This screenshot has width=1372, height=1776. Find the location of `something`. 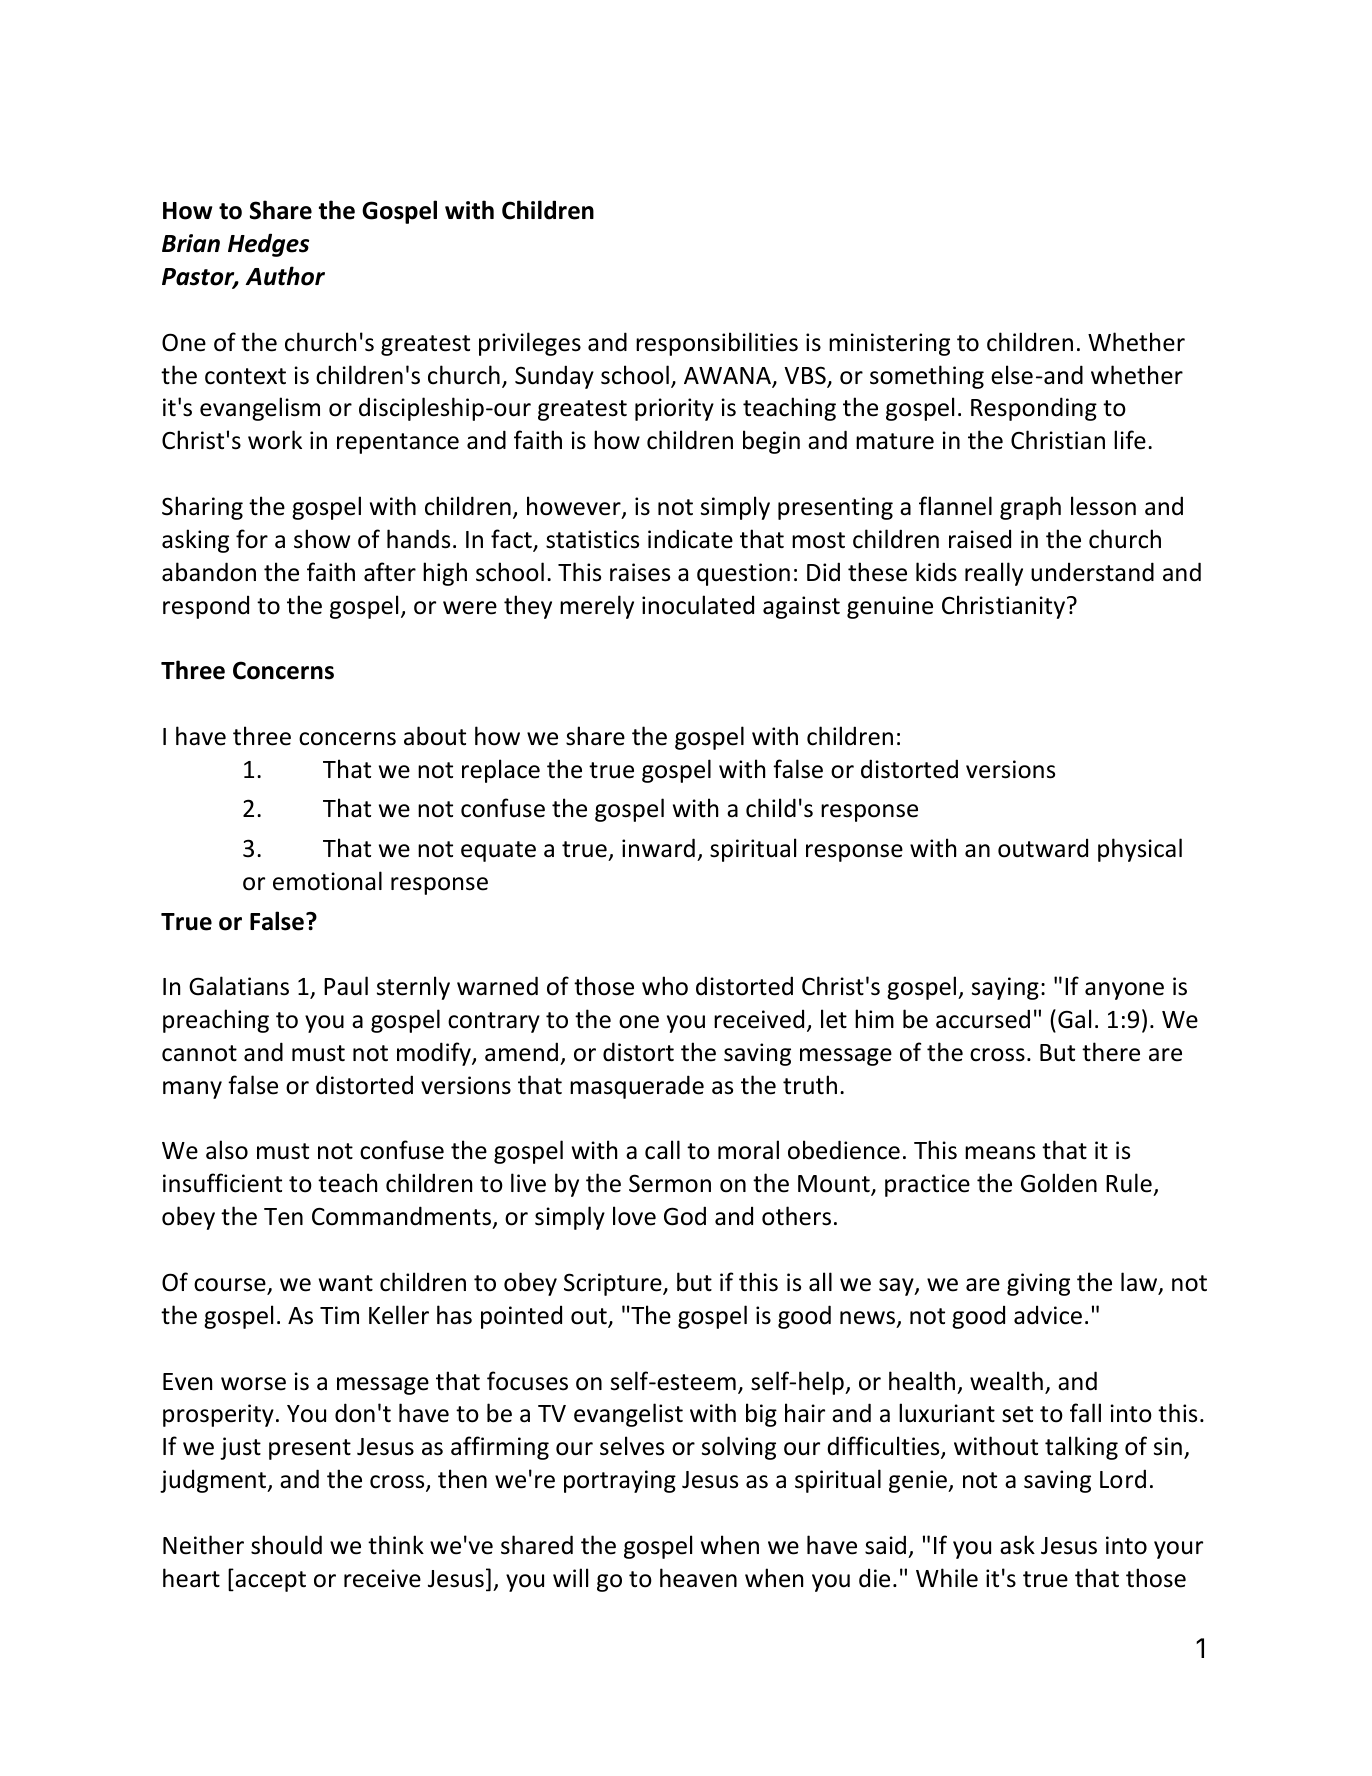

something is located at coordinates (927, 377).
